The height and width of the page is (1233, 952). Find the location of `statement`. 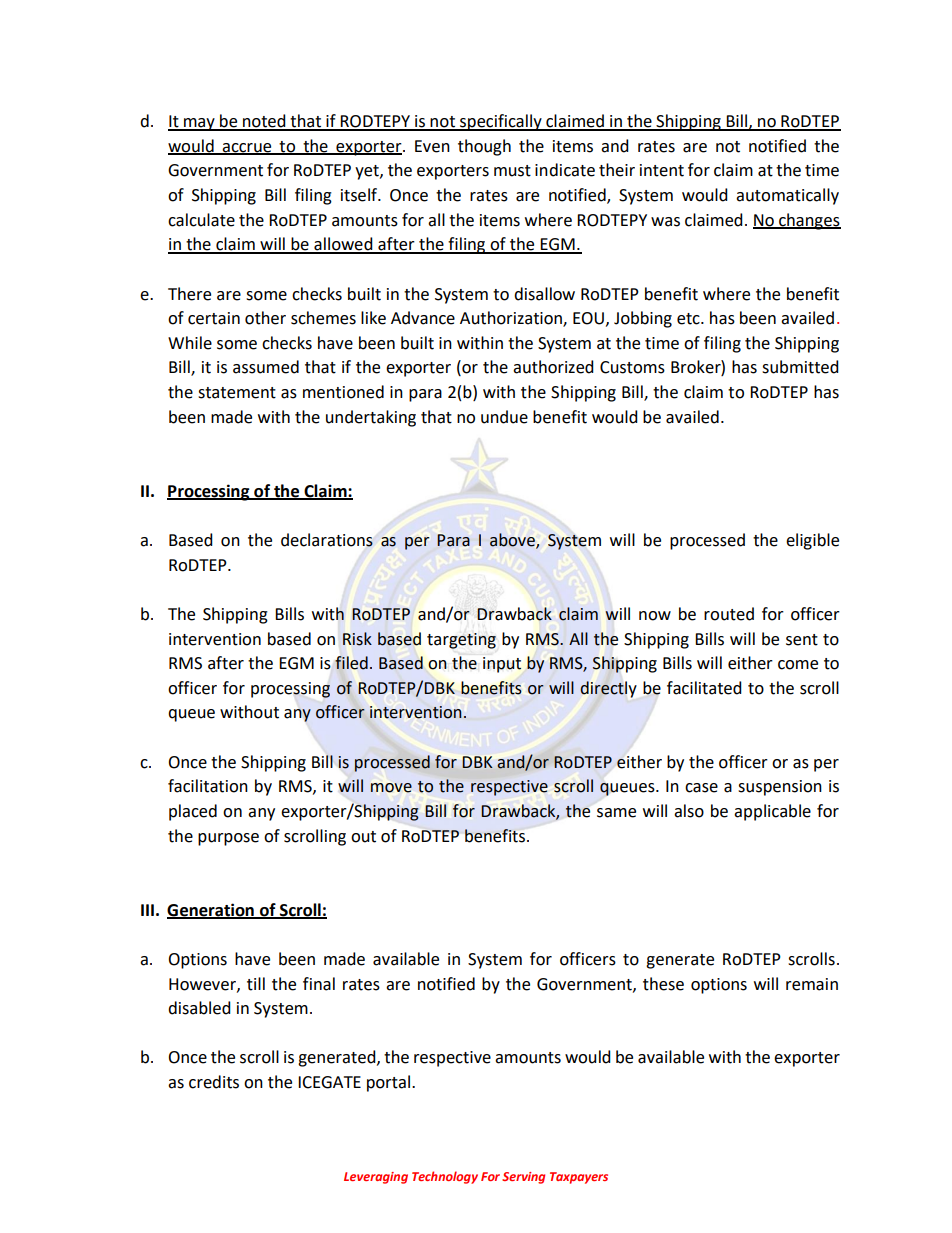

statement is located at coordinates (237, 393).
